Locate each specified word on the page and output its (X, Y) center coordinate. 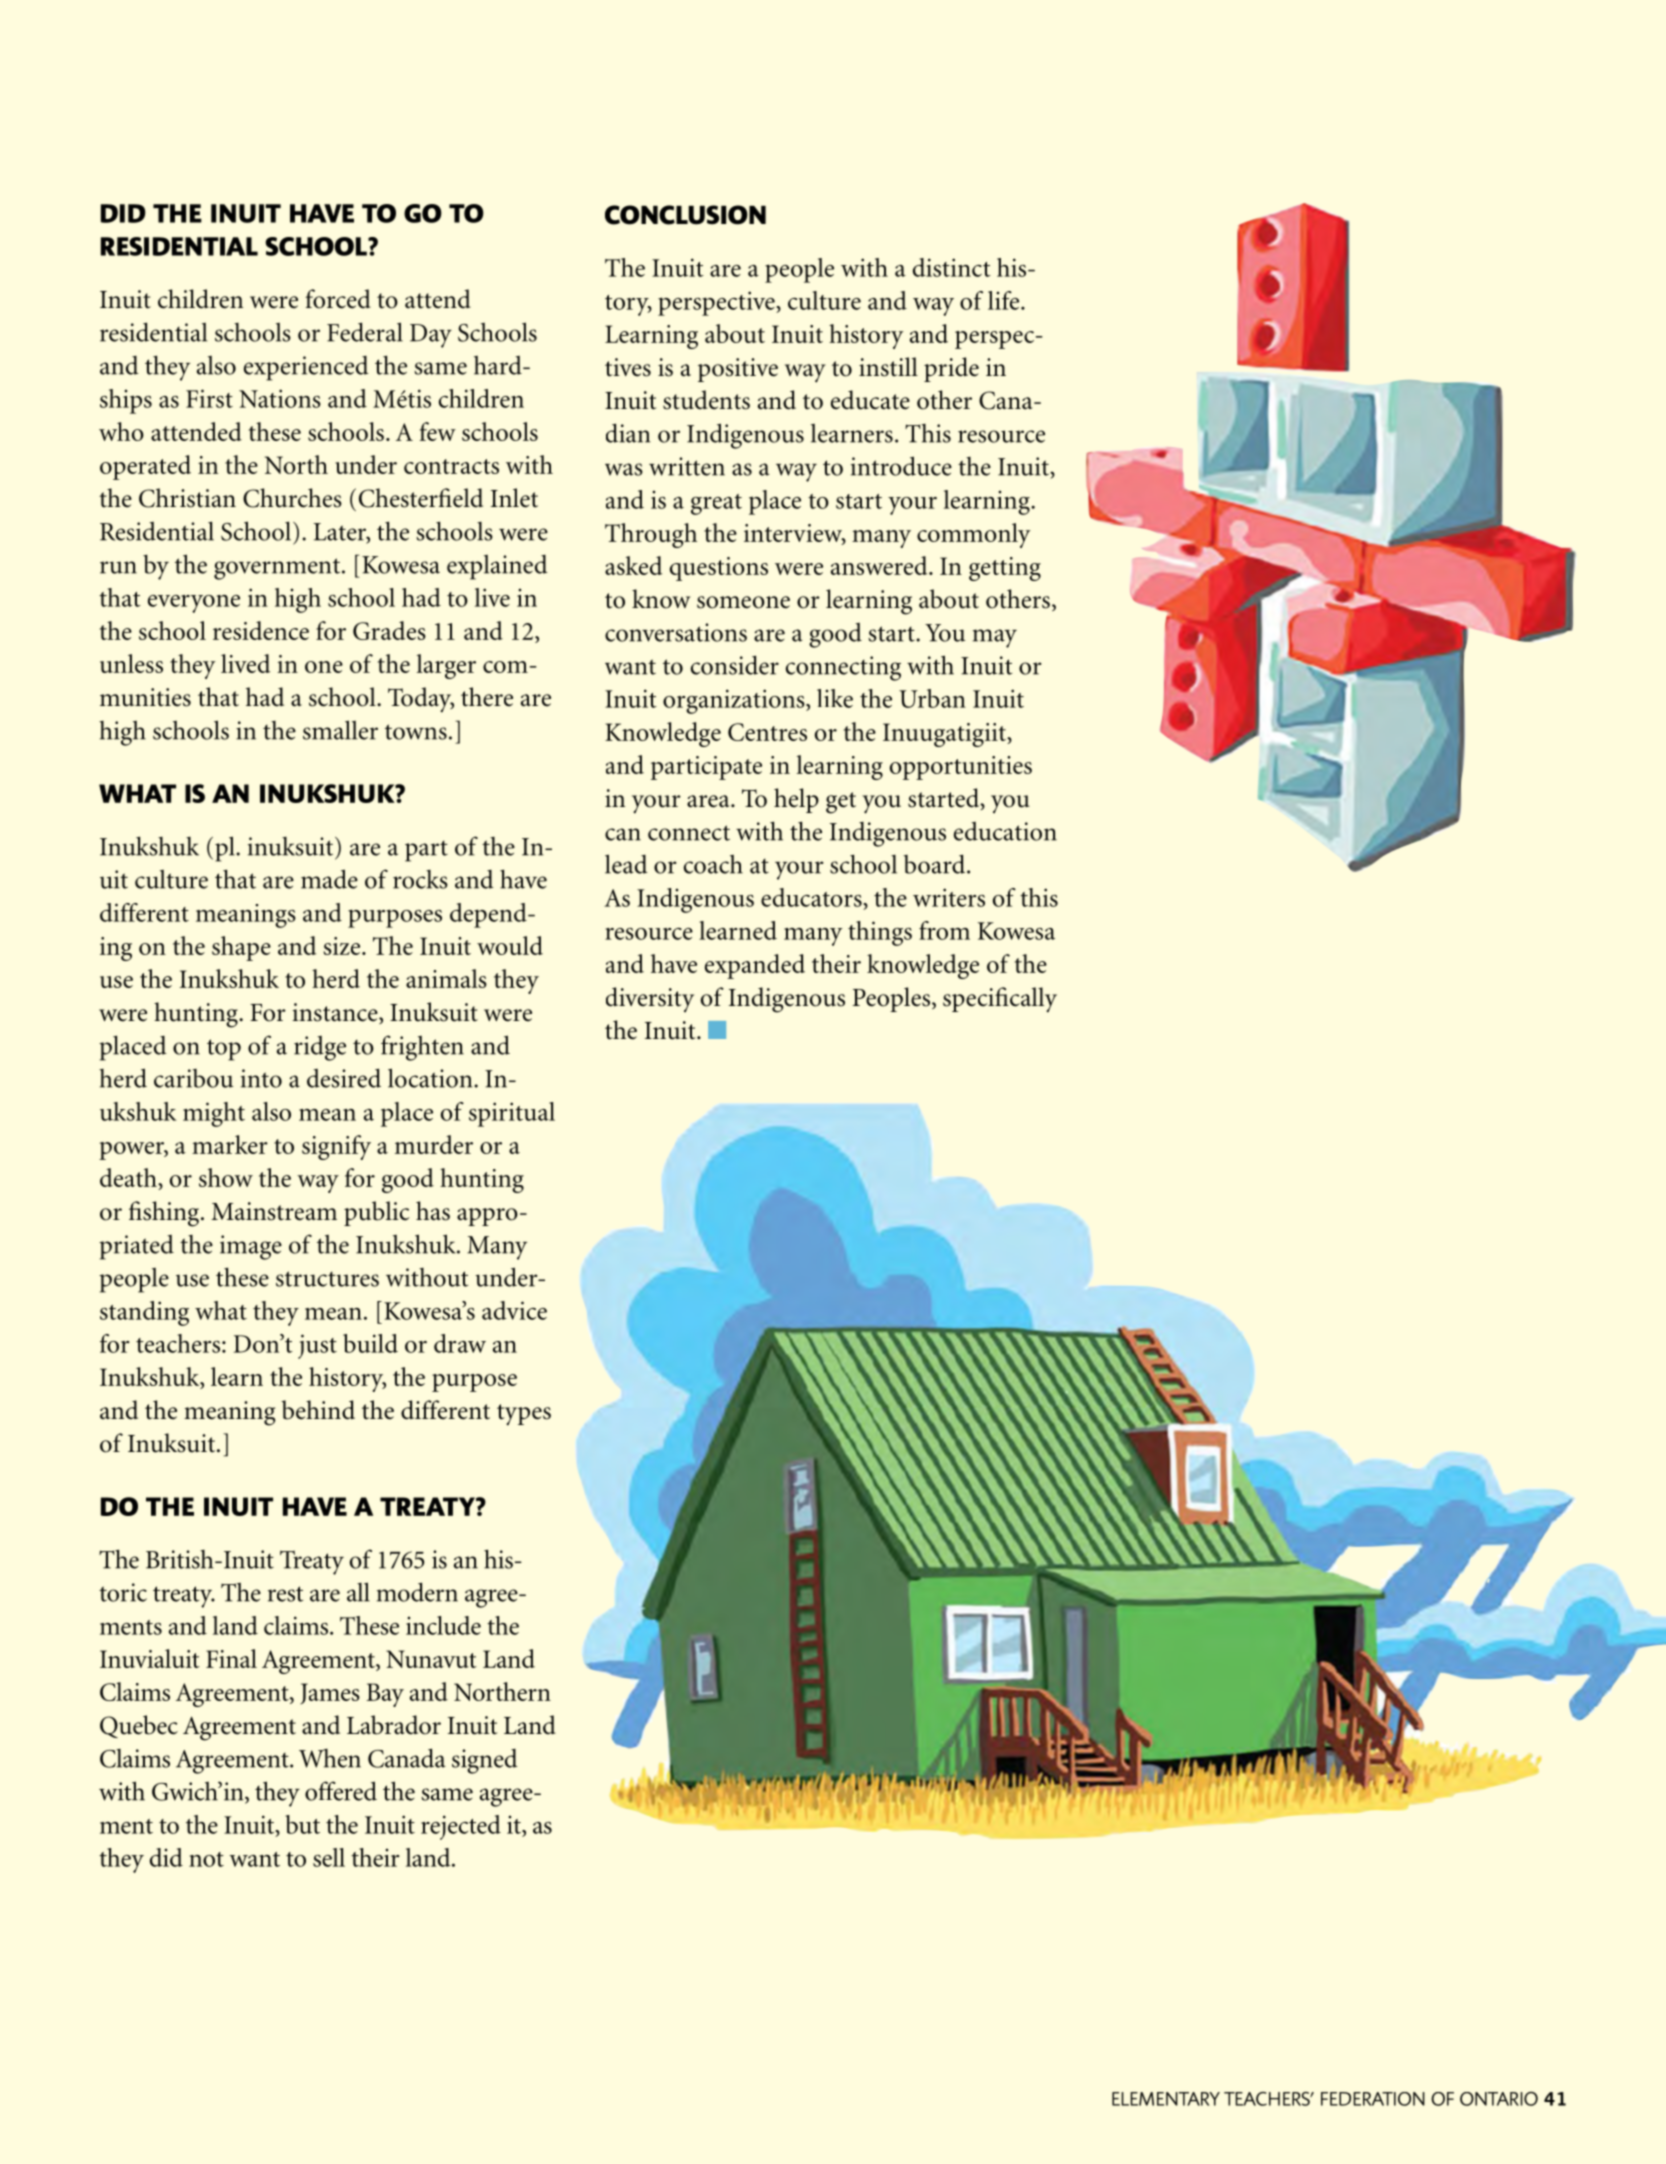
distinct (952, 267)
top (224, 1050)
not (206, 1859)
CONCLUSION (685, 215)
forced (338, 299)
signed (485, 1761)
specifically (1000, 999)
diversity (650, 999)
